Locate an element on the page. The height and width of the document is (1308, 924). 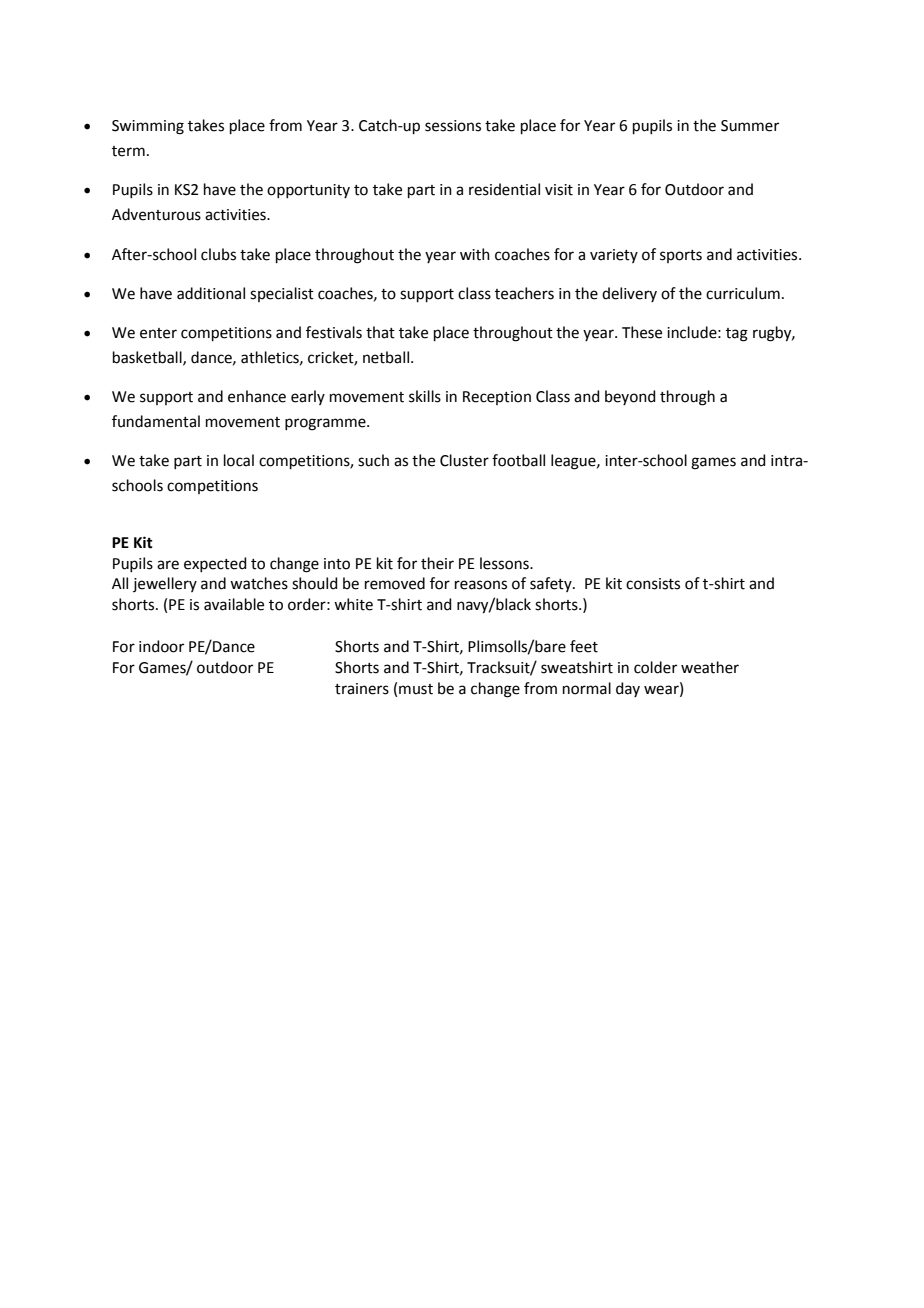
Swimming is located at coordinates (148, 127).
